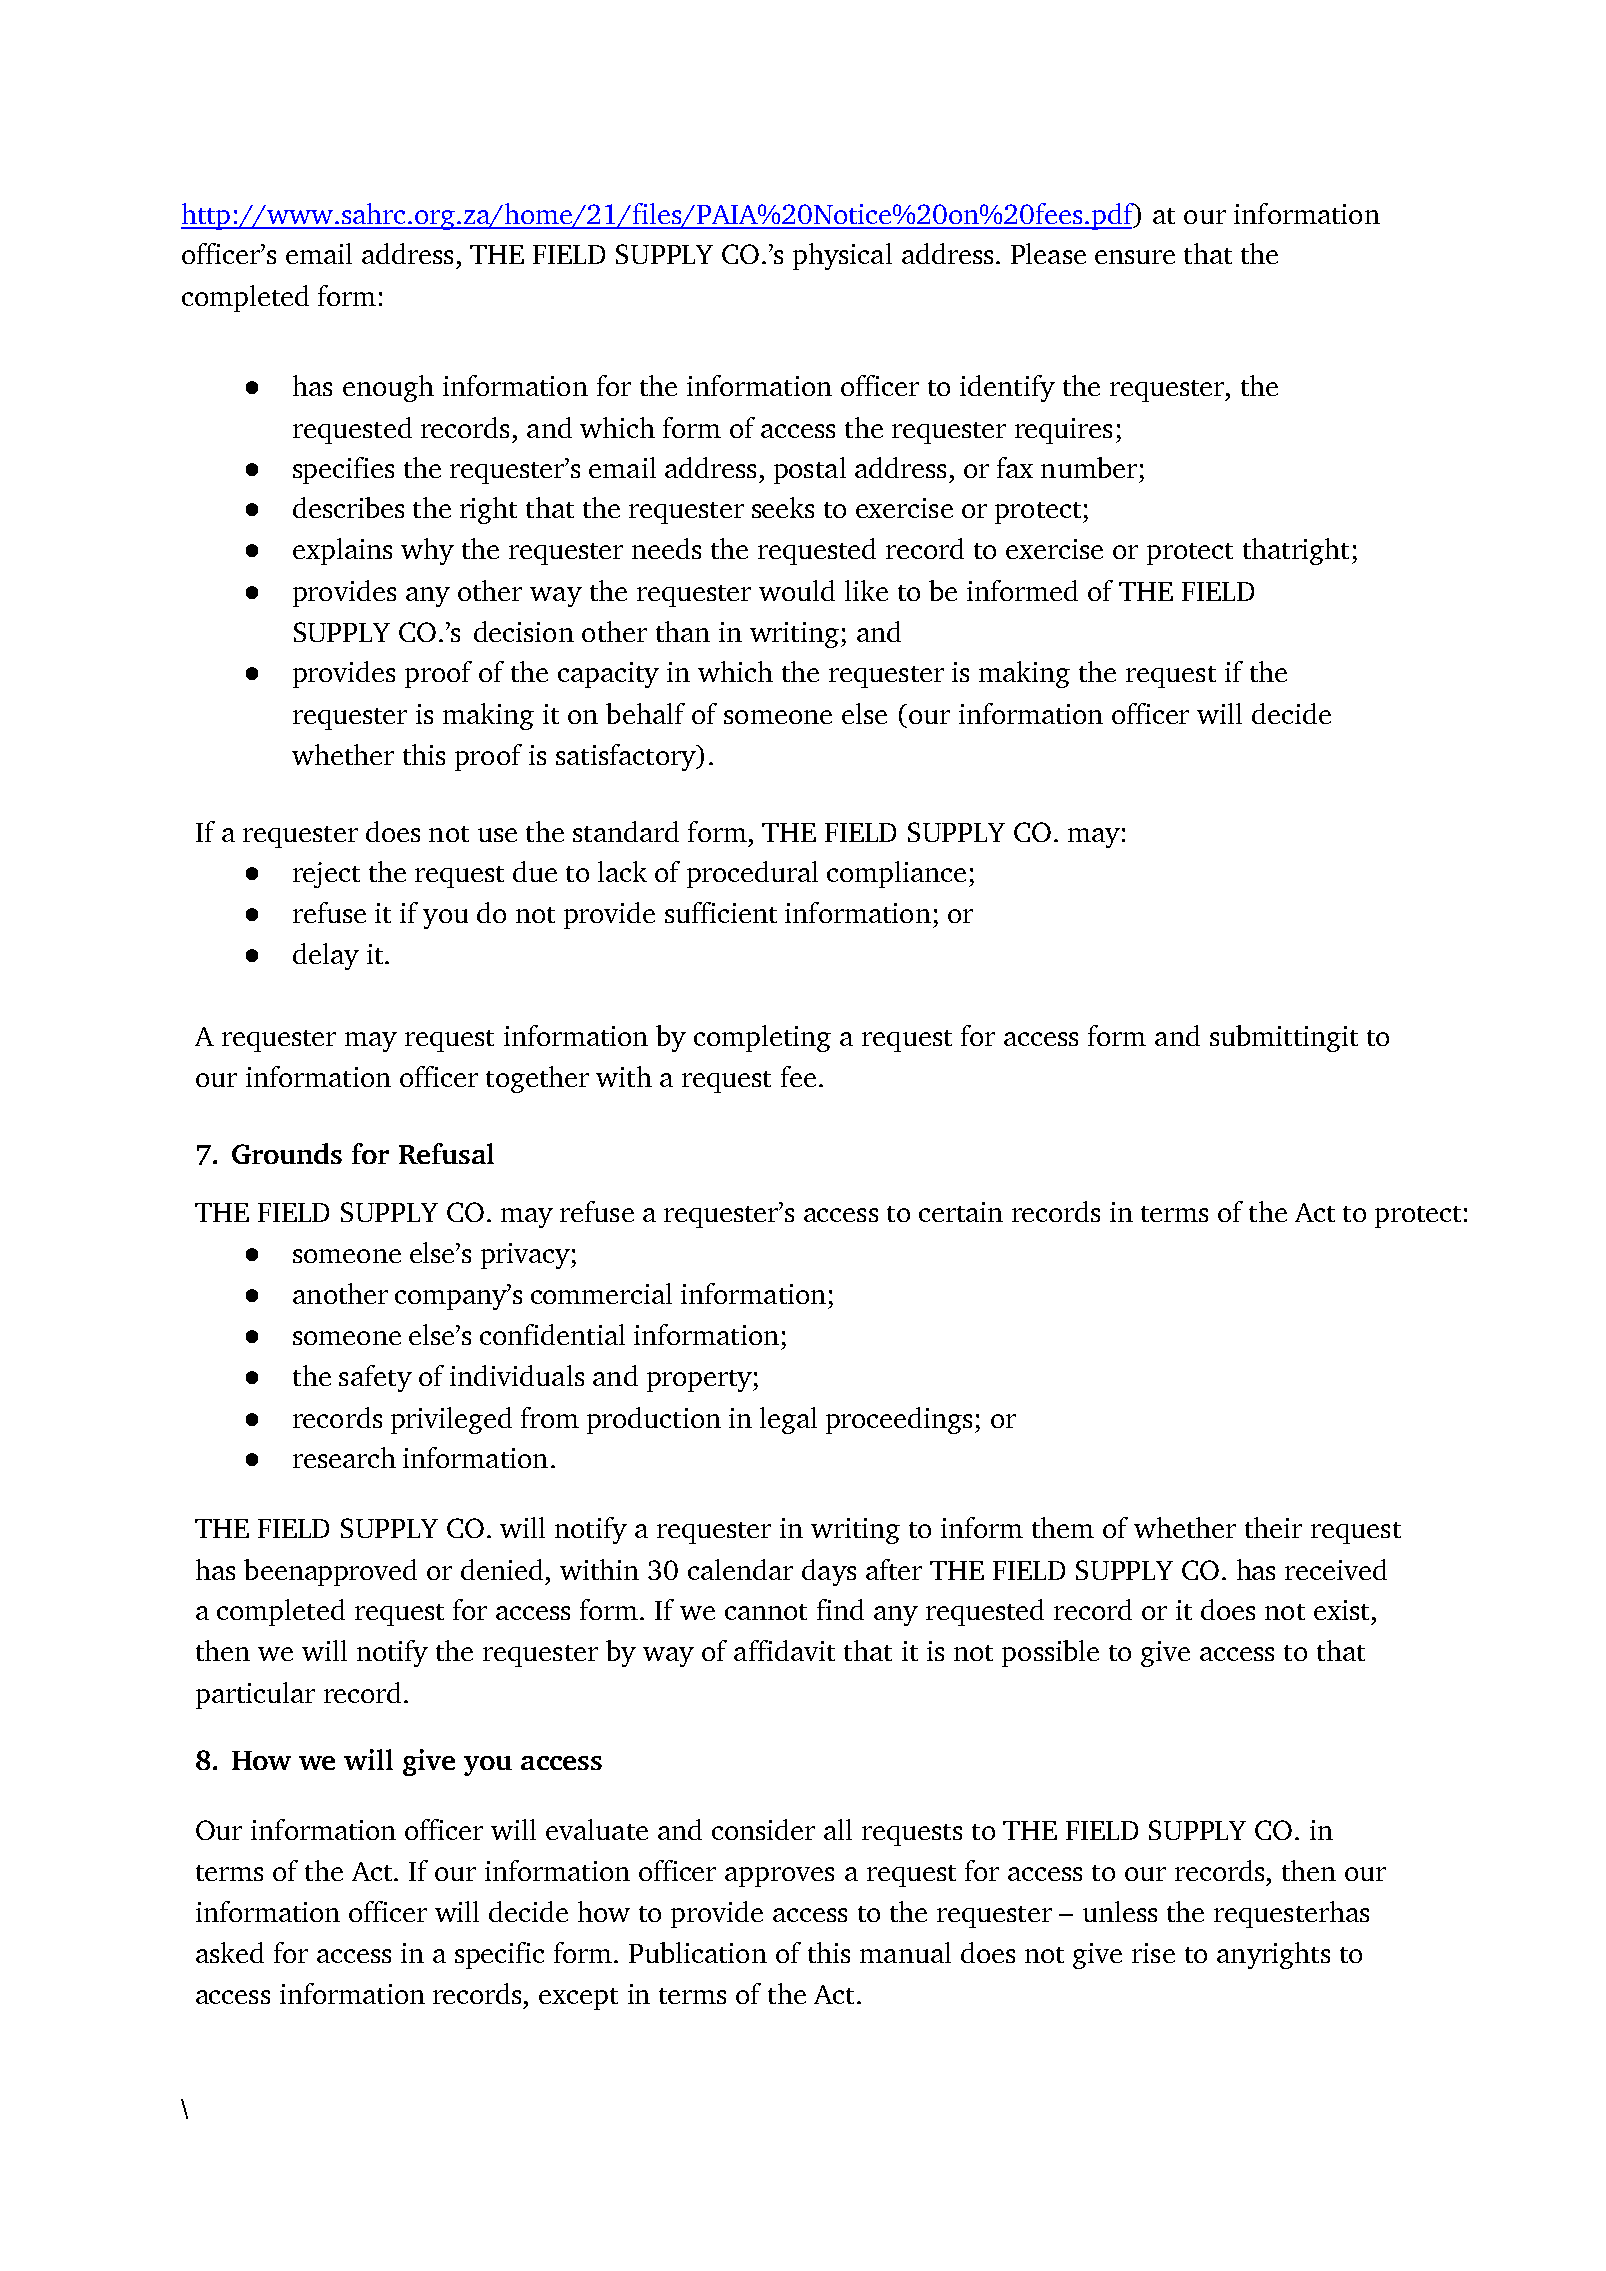  What do you see at coordinates (388, 388) in the screenshot?
I see `enough` at bounding box center [388, 388].
